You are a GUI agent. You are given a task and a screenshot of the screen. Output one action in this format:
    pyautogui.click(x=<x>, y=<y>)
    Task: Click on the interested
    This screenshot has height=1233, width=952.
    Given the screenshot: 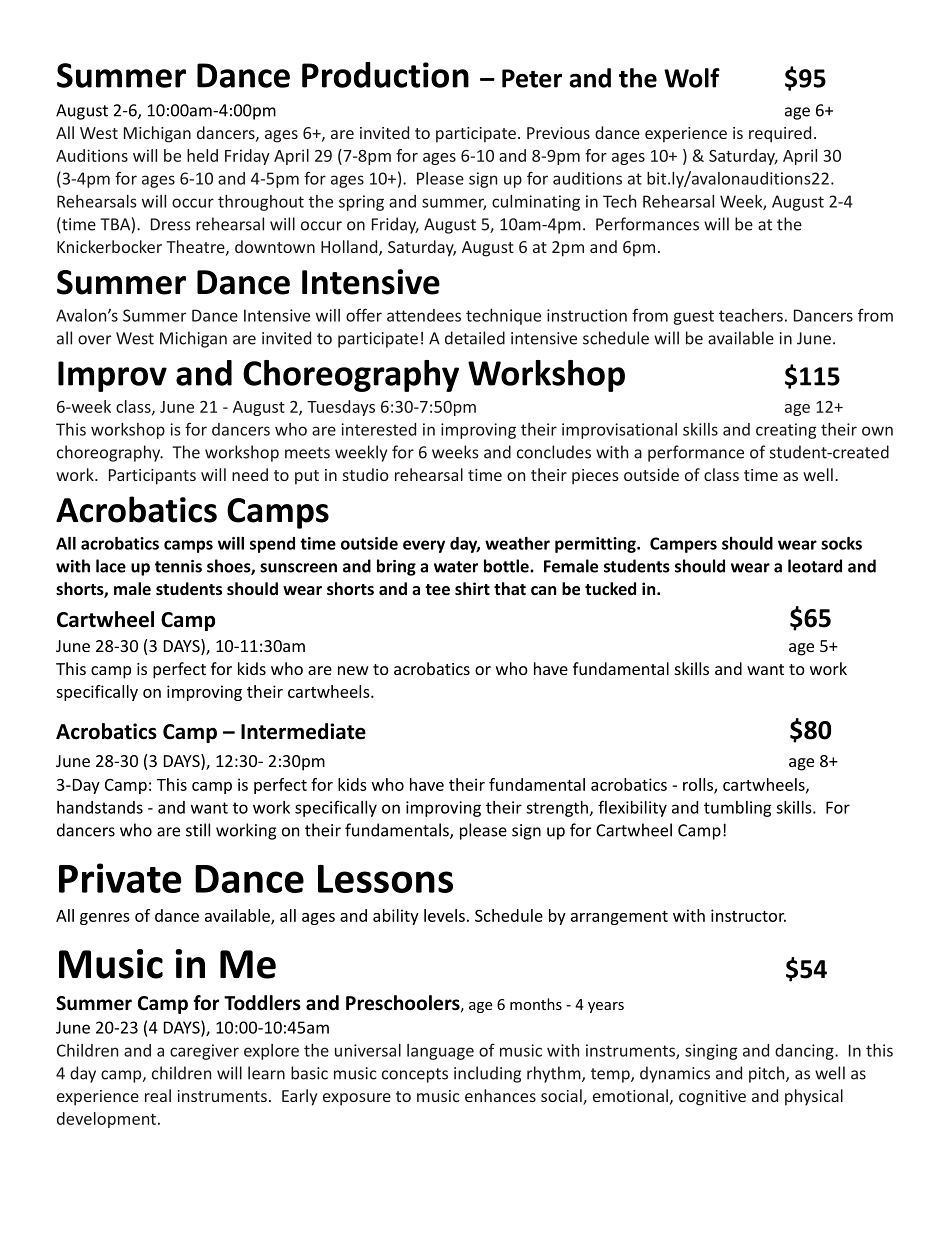 What is the action you would take?
    pyautogui.click(x=378, y=429)
